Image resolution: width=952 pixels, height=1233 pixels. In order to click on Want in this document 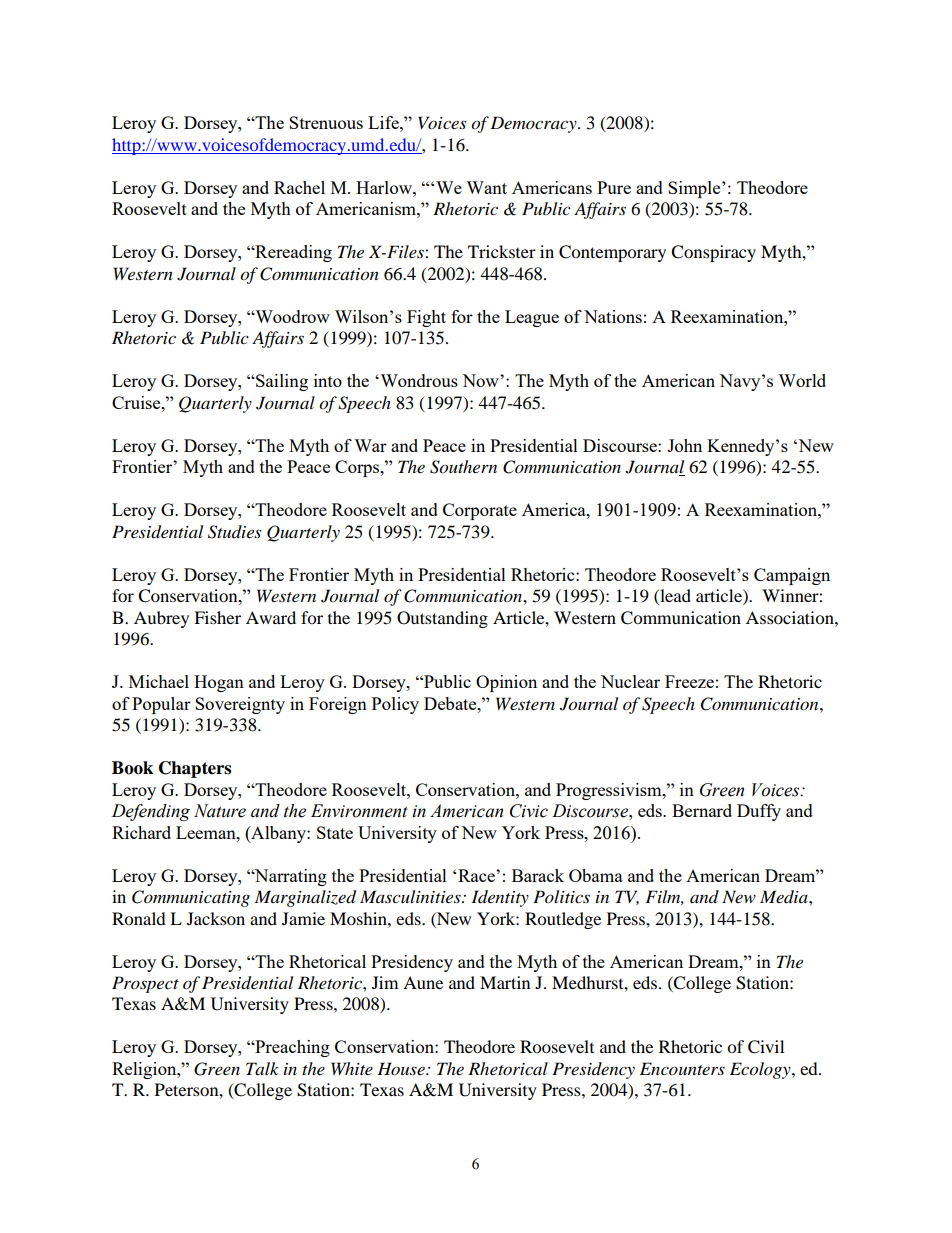, I will do `click(486, 187)`.
